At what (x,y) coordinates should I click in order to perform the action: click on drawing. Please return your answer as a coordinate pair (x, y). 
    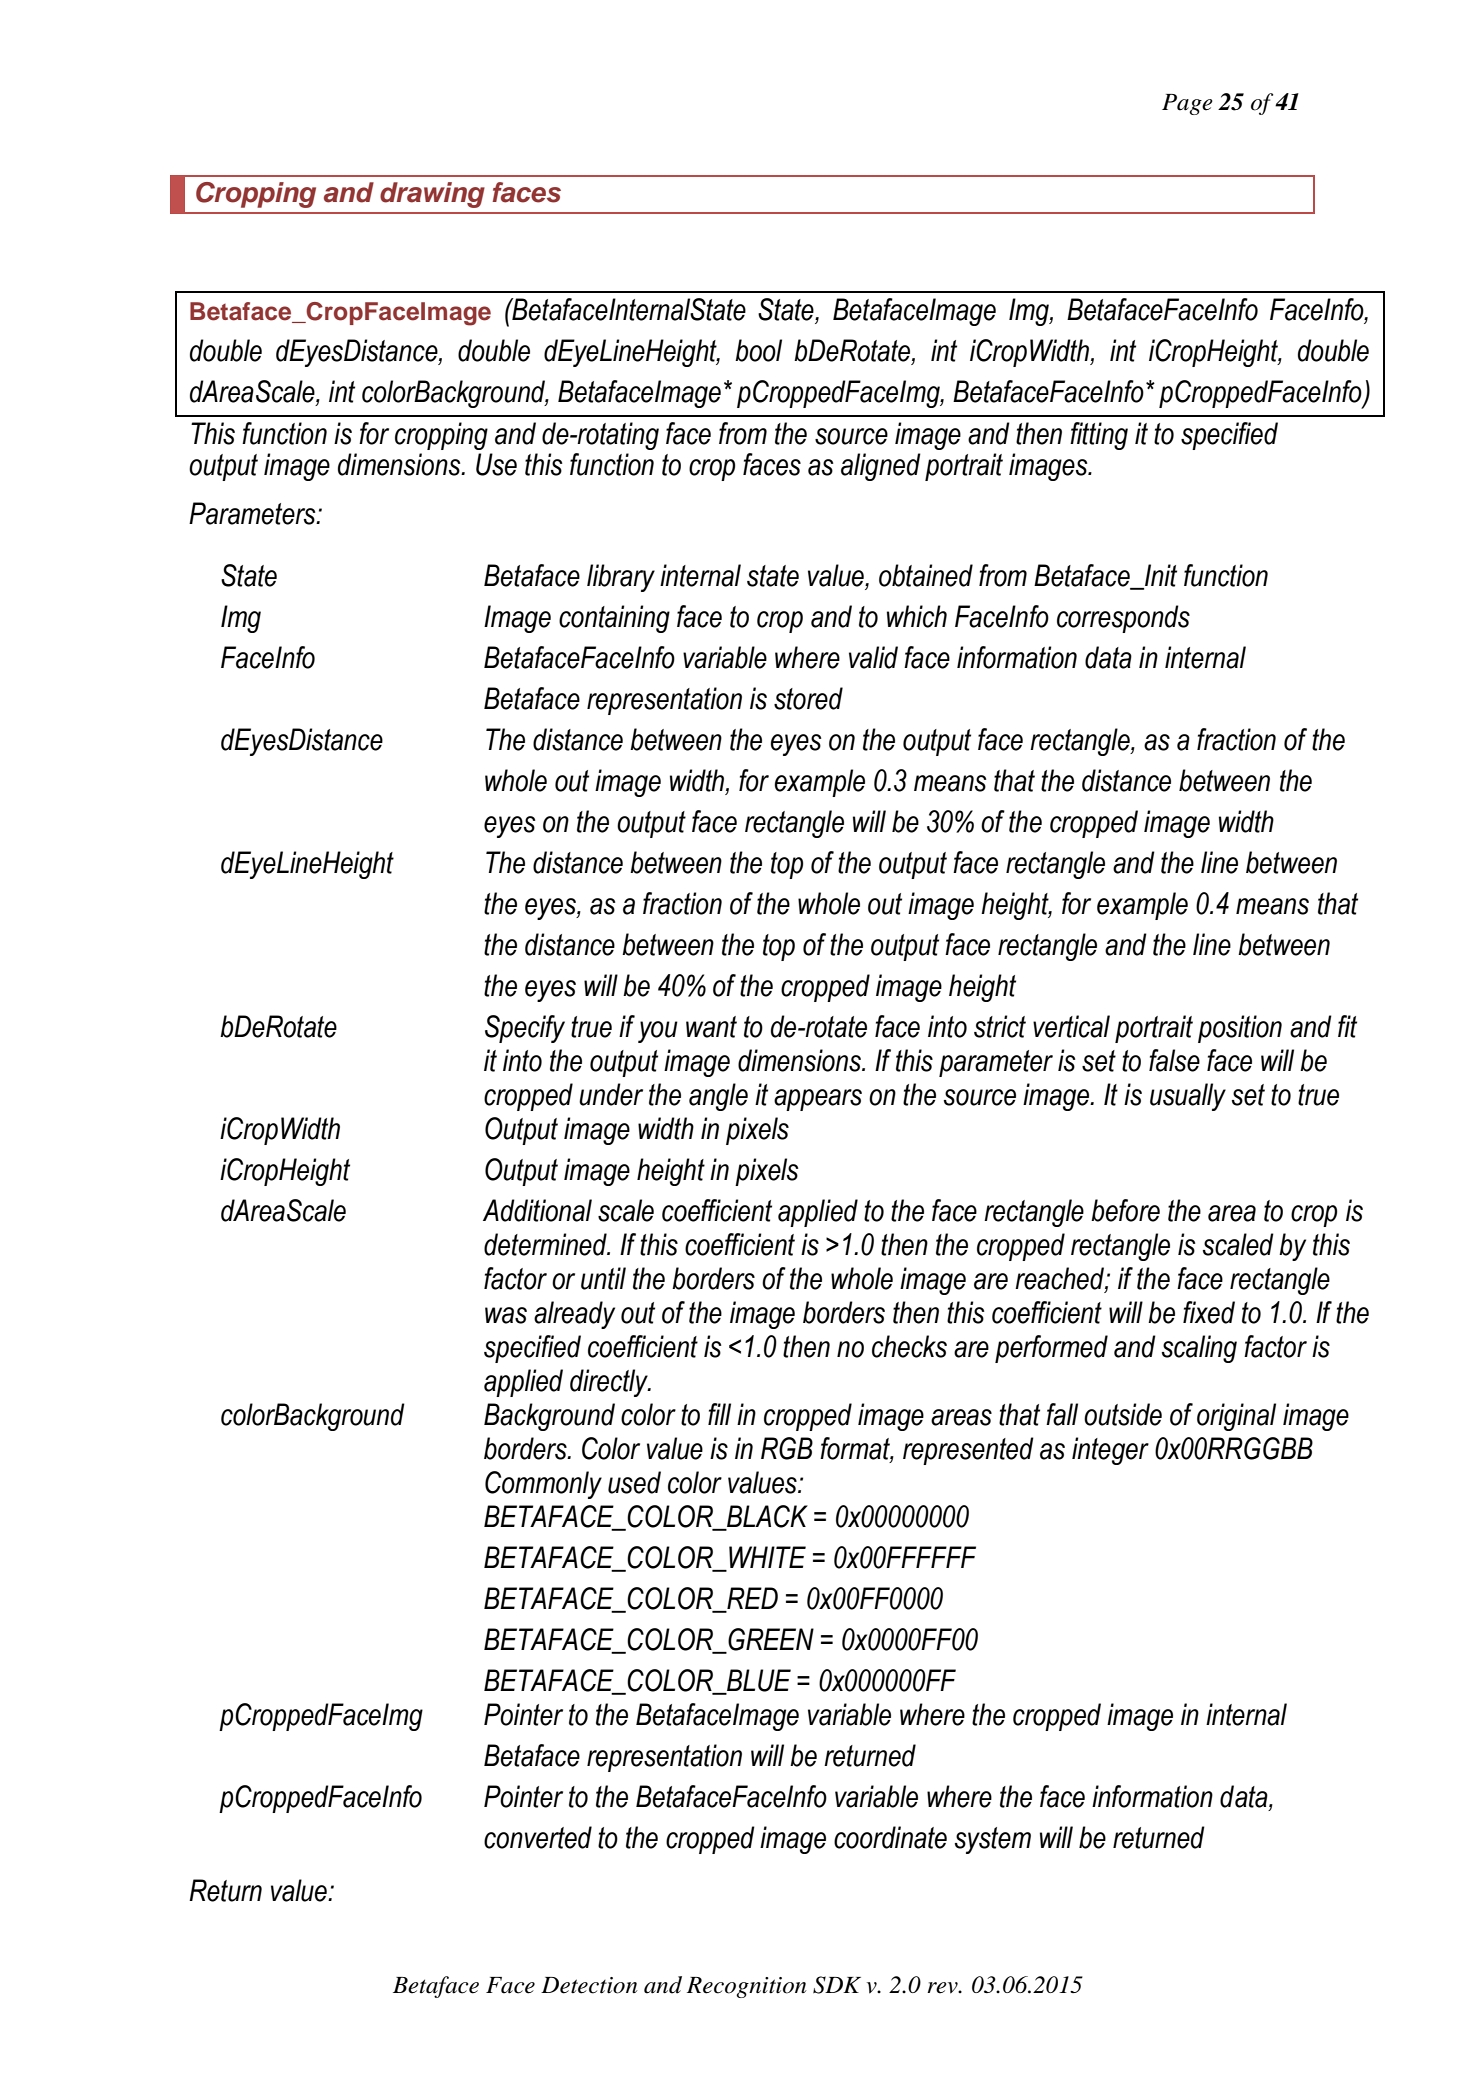
    Looking at the image, I should click on (432, 195).
